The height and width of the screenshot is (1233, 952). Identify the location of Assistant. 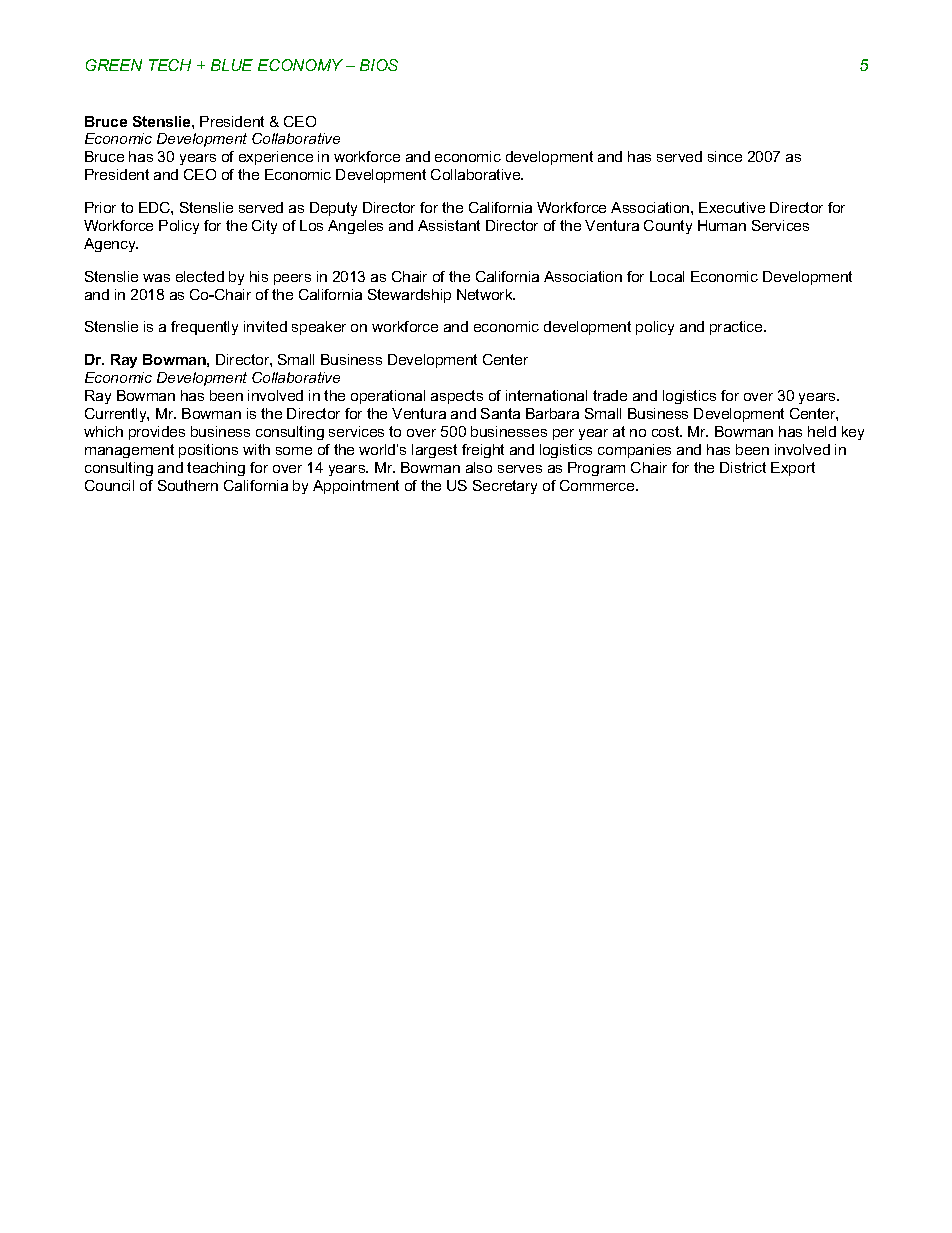
(449, 225).
